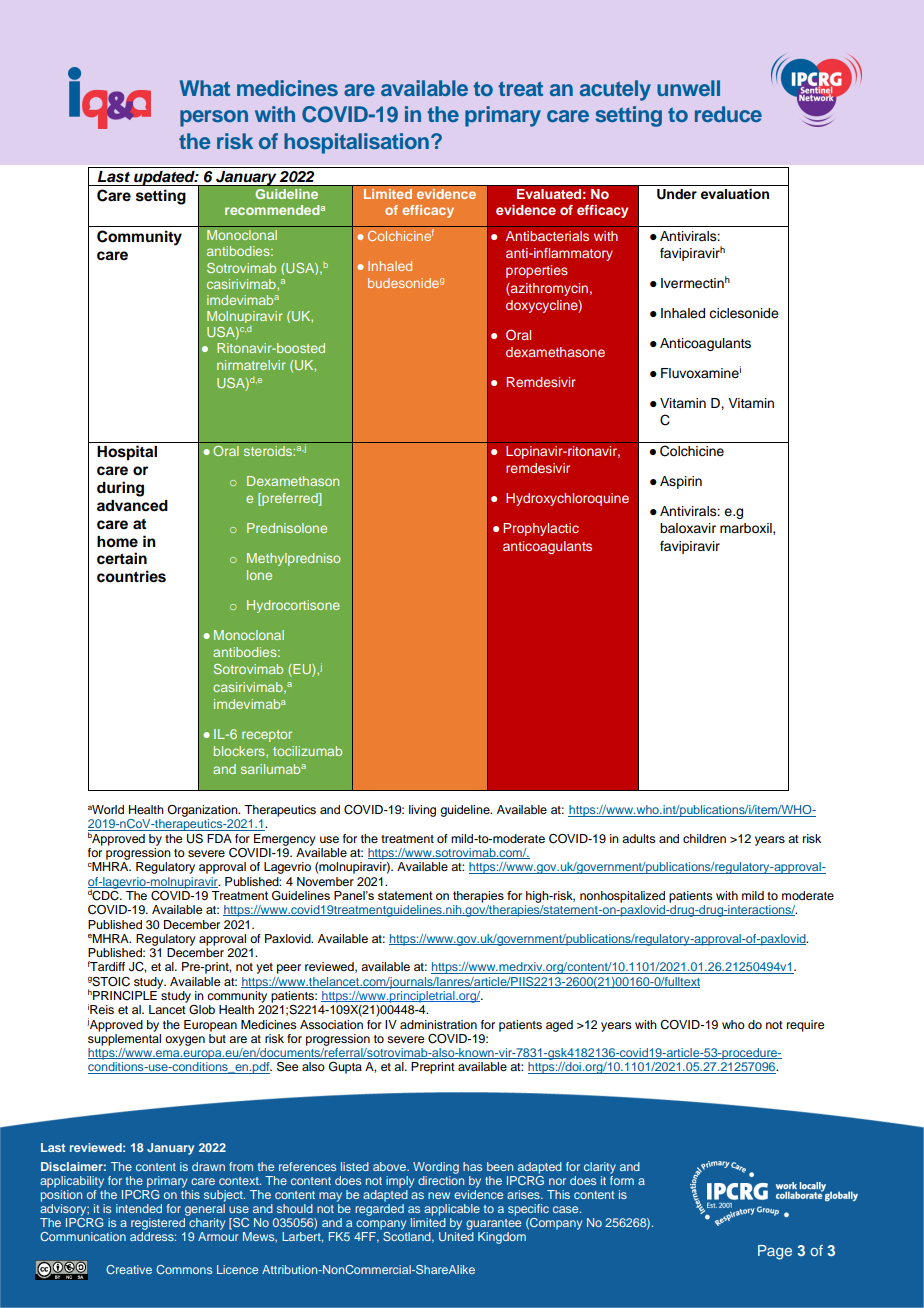 Image resolution: width=924 pixels, height=1308 pixels. I want to click on during, so click(120, 489).
